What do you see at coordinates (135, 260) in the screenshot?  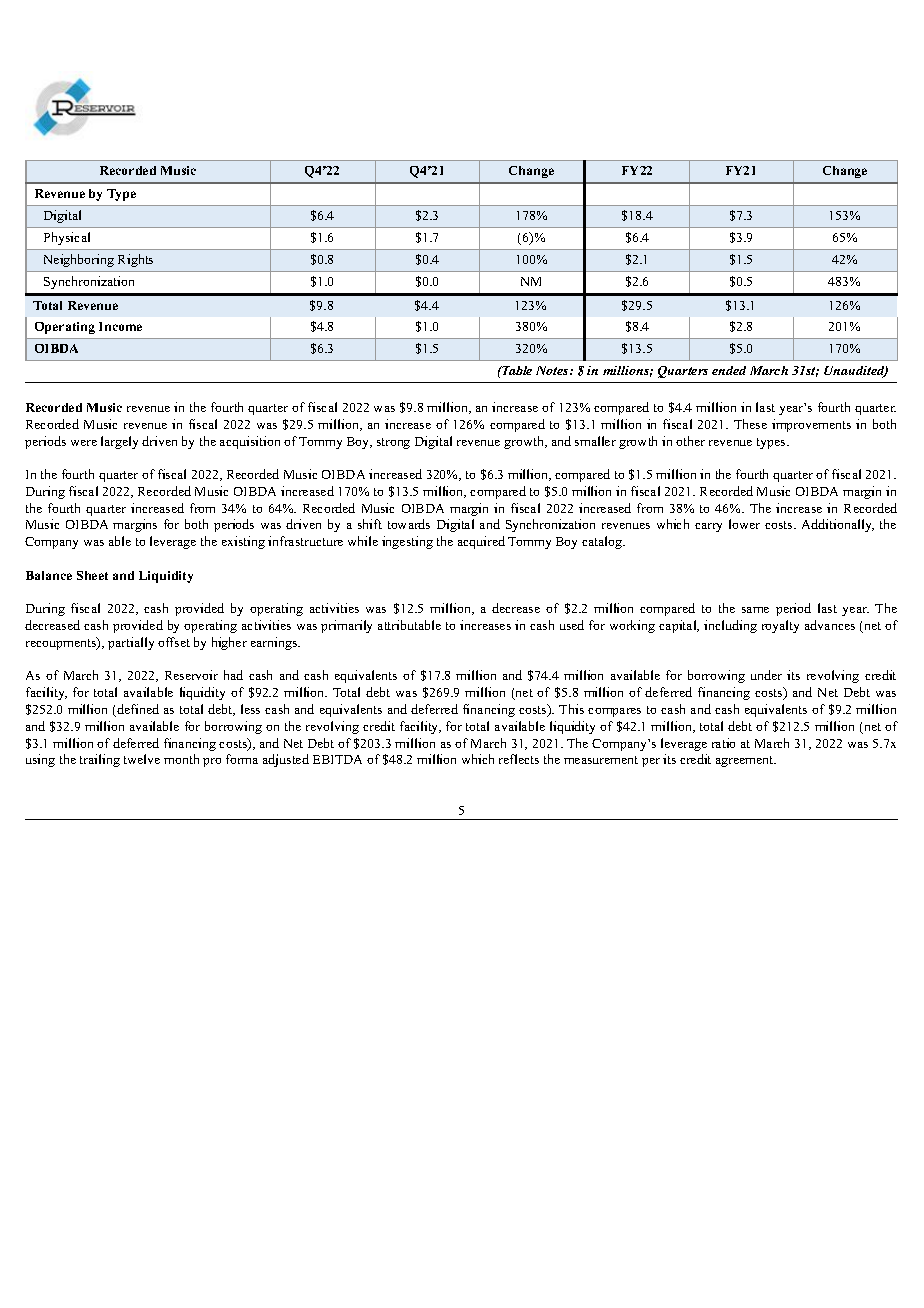 I see `Rights` at bounding box center [135, 260].
